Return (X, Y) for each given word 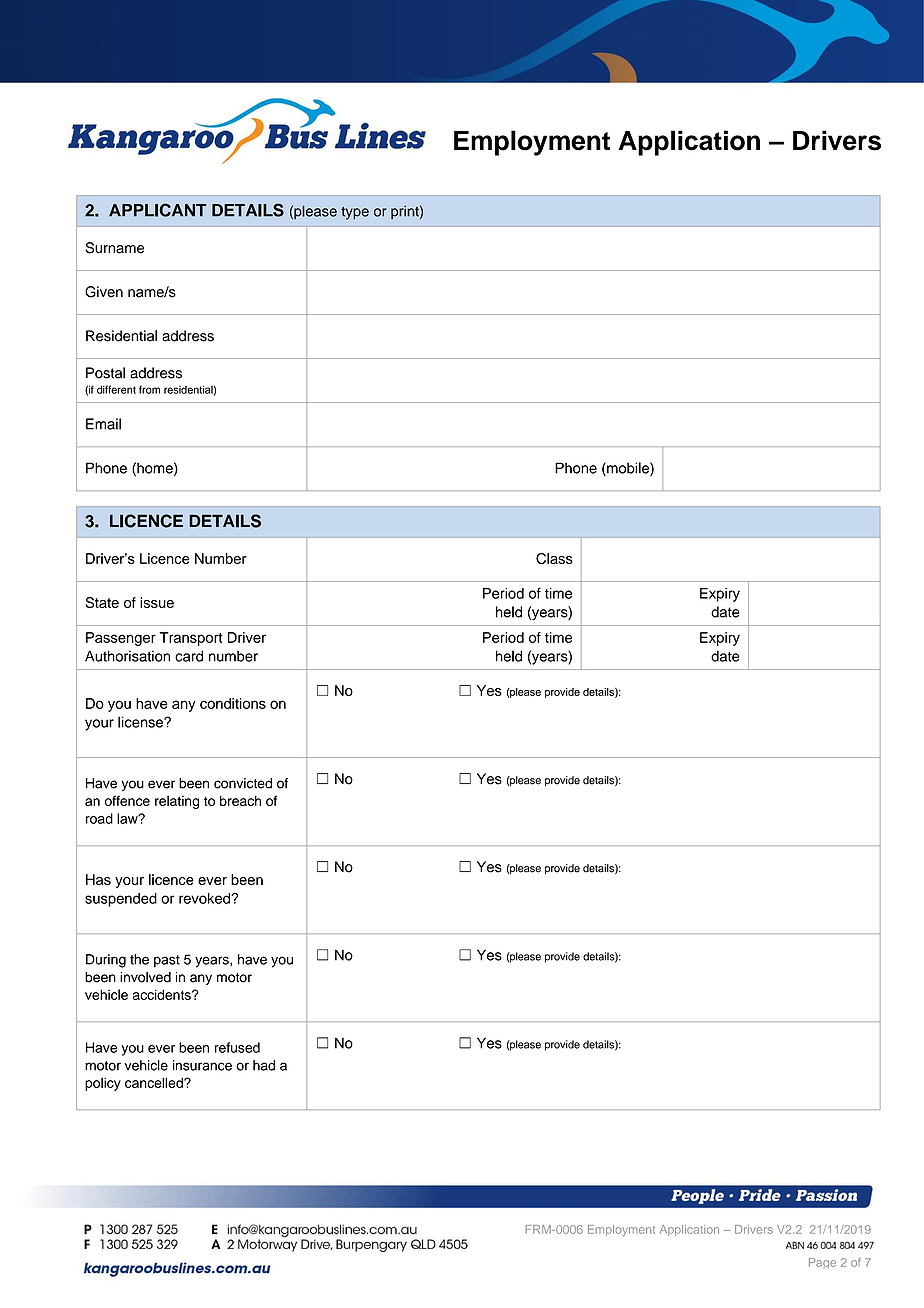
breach (240, 800)
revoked (205, 898)
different (116, 389)
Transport (191, 639)
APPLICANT (158, 210)
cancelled (155, 1082)
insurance (202, 1065)
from (149, 389)
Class (554, 558)
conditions (233, 703)
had (264, 1065)
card (189, 656)
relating (177, 802)
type (355, 213)
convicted (243, 783)
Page (822, 1263)
